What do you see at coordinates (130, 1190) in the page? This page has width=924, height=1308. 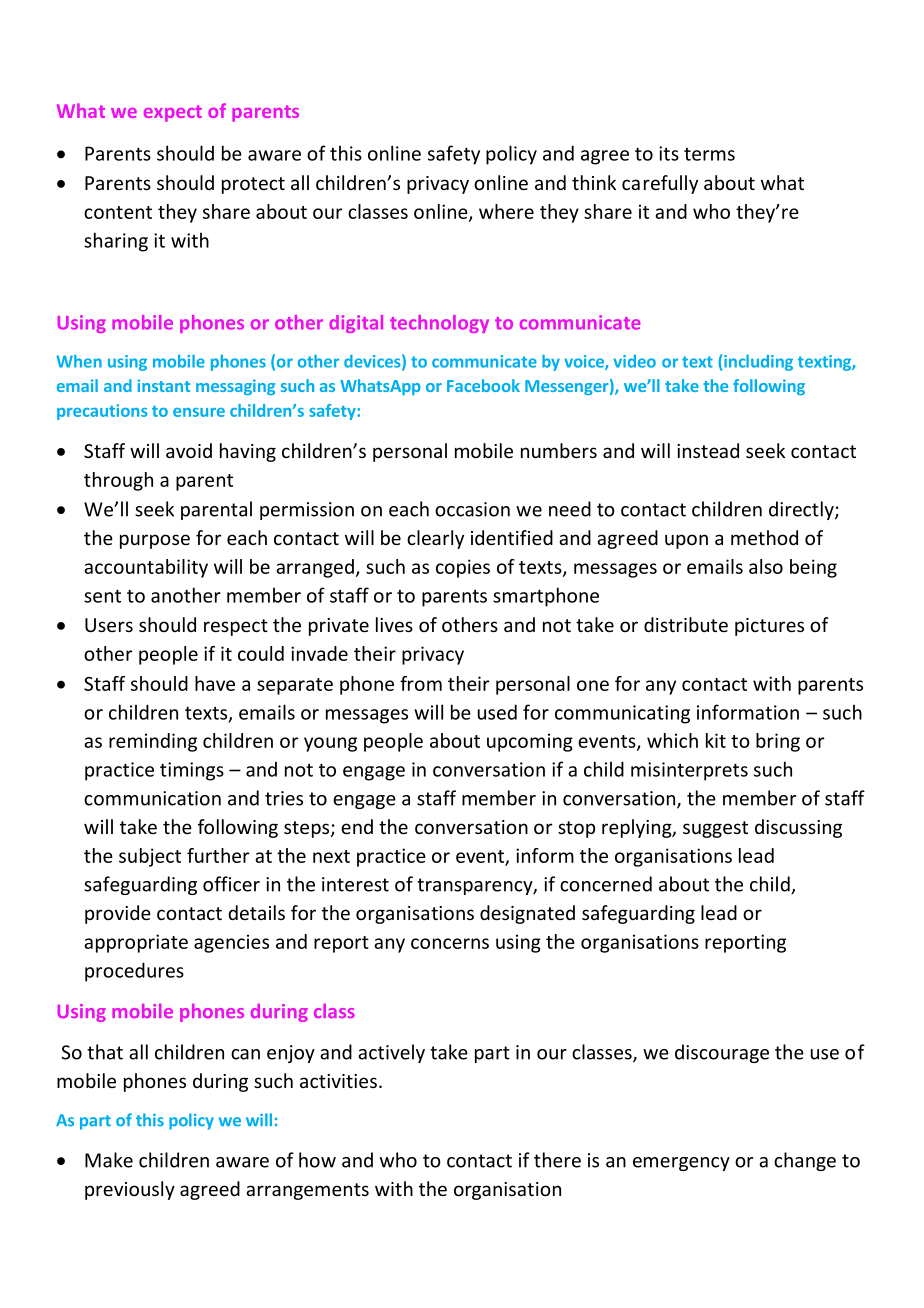 I see `previously` at bounding box center [130, 1190].
